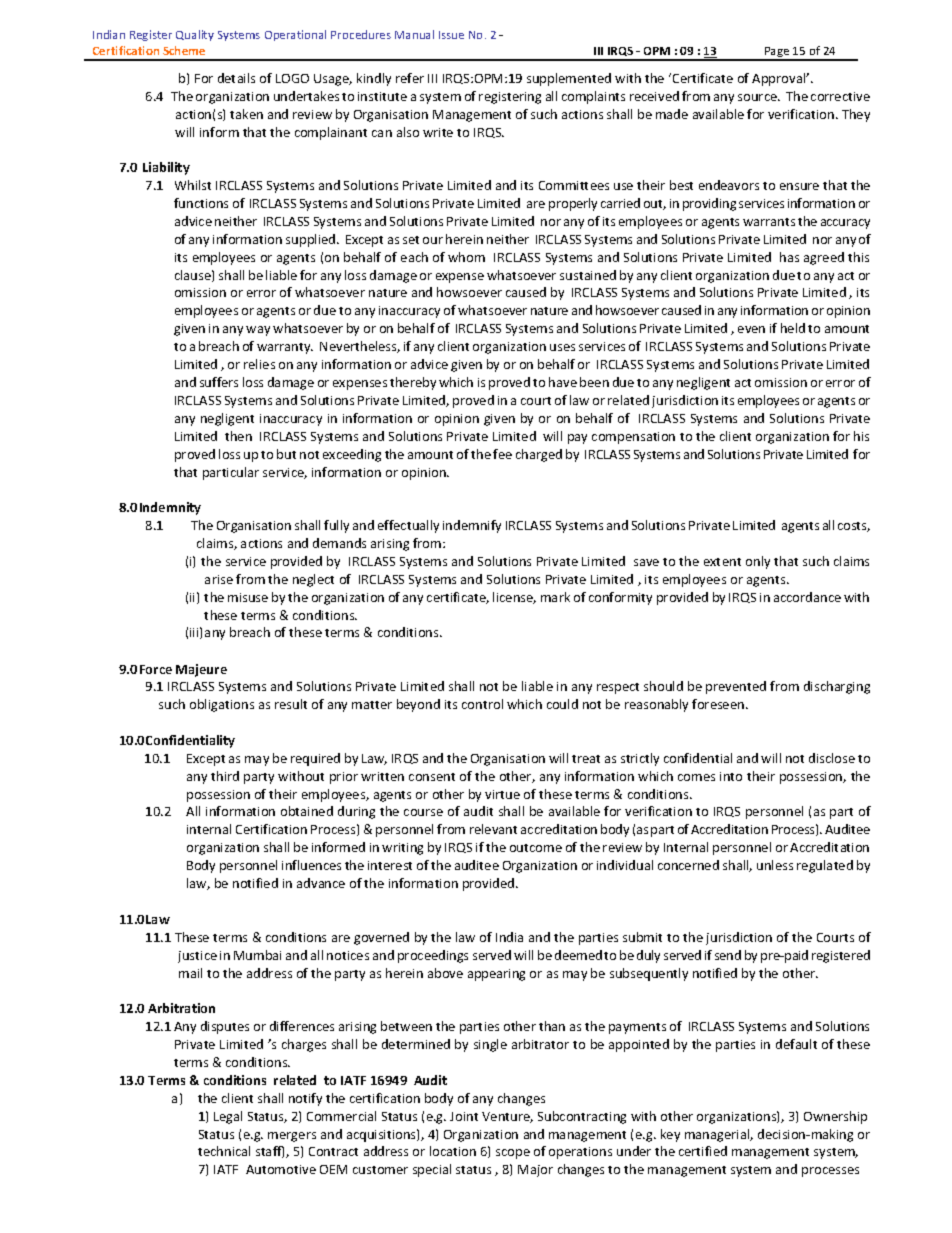 The width and height of the screenshot is (952, 1233). What do you see at coordinates (225, 776) in the screenshot?
I see `third` at bounding box center [225, 776].
